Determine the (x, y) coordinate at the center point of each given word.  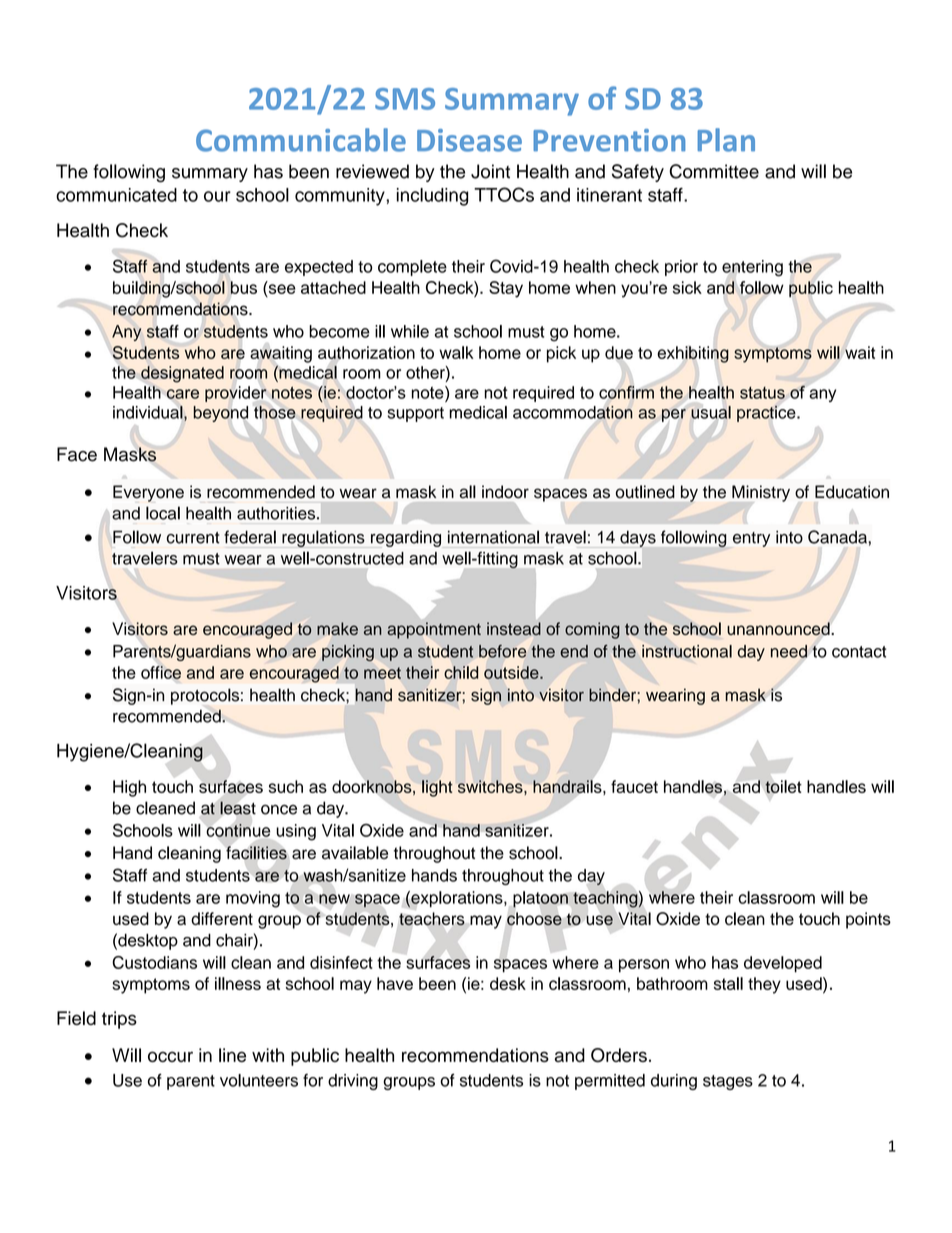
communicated (116, 195)
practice (767, 414)
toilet (783, 786)
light (437, 788)
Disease (469, 140)
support (415, 414)
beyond (220, 414)
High (129, 788)
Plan (726, 140)
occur (170, 1056)
